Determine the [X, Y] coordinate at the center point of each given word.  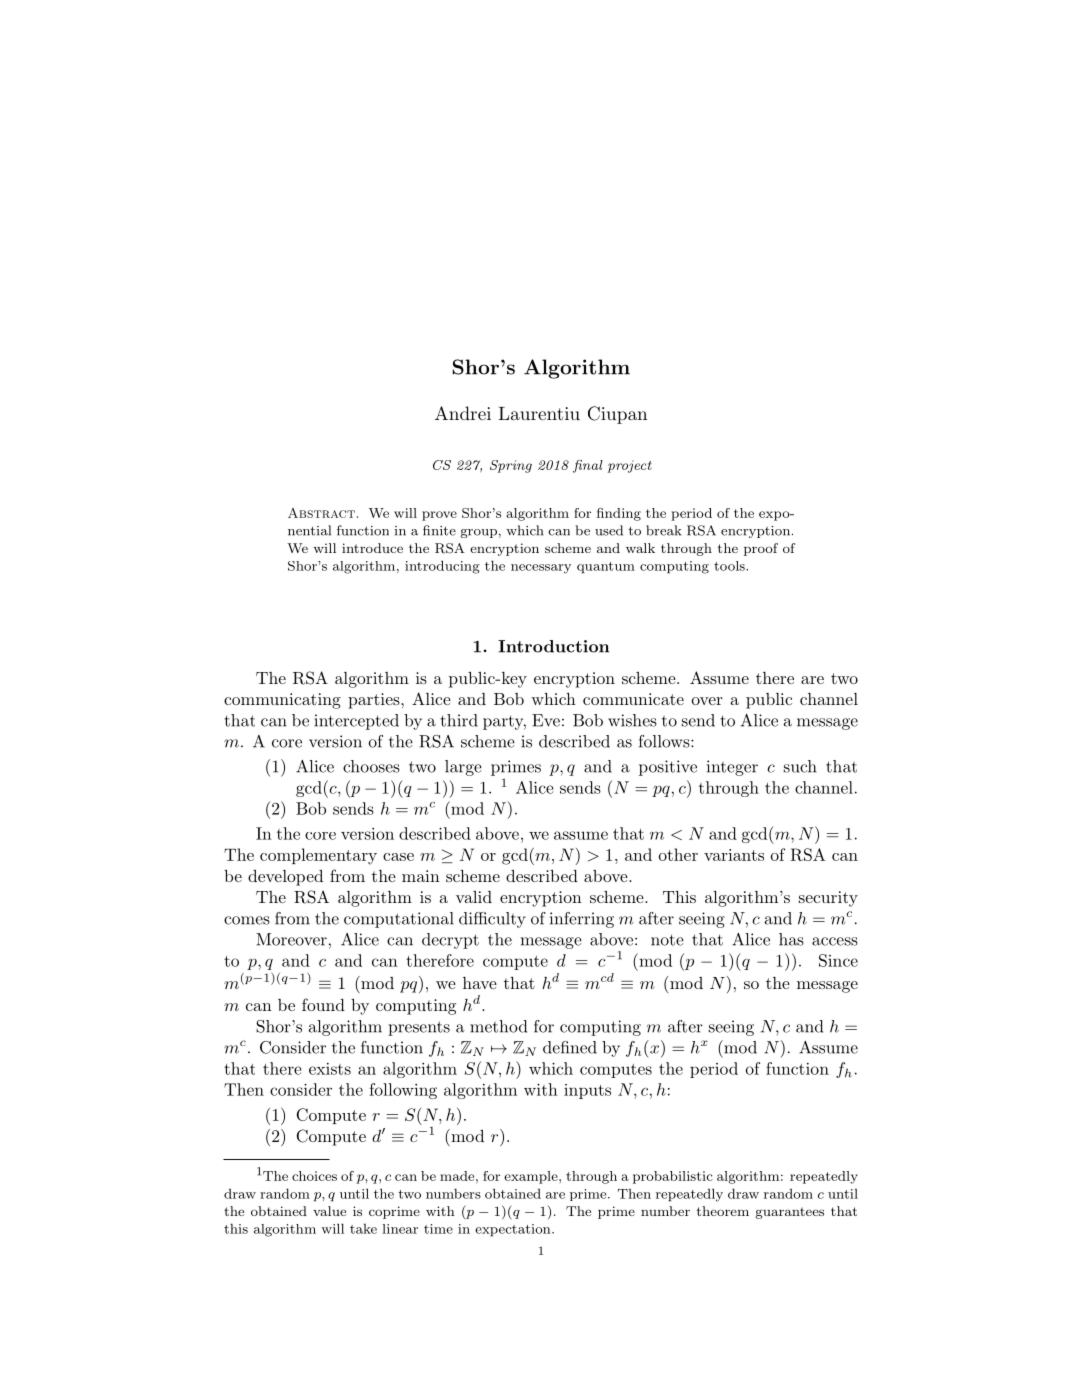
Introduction [553, 646]
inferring [582, 920]
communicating [282, 701]
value [329, 1211]
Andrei [463, 413]
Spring [511, 466]
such [800, 766]
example [532, 1177]
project [630, 466]
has [791, 939]
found [323, 1004]
